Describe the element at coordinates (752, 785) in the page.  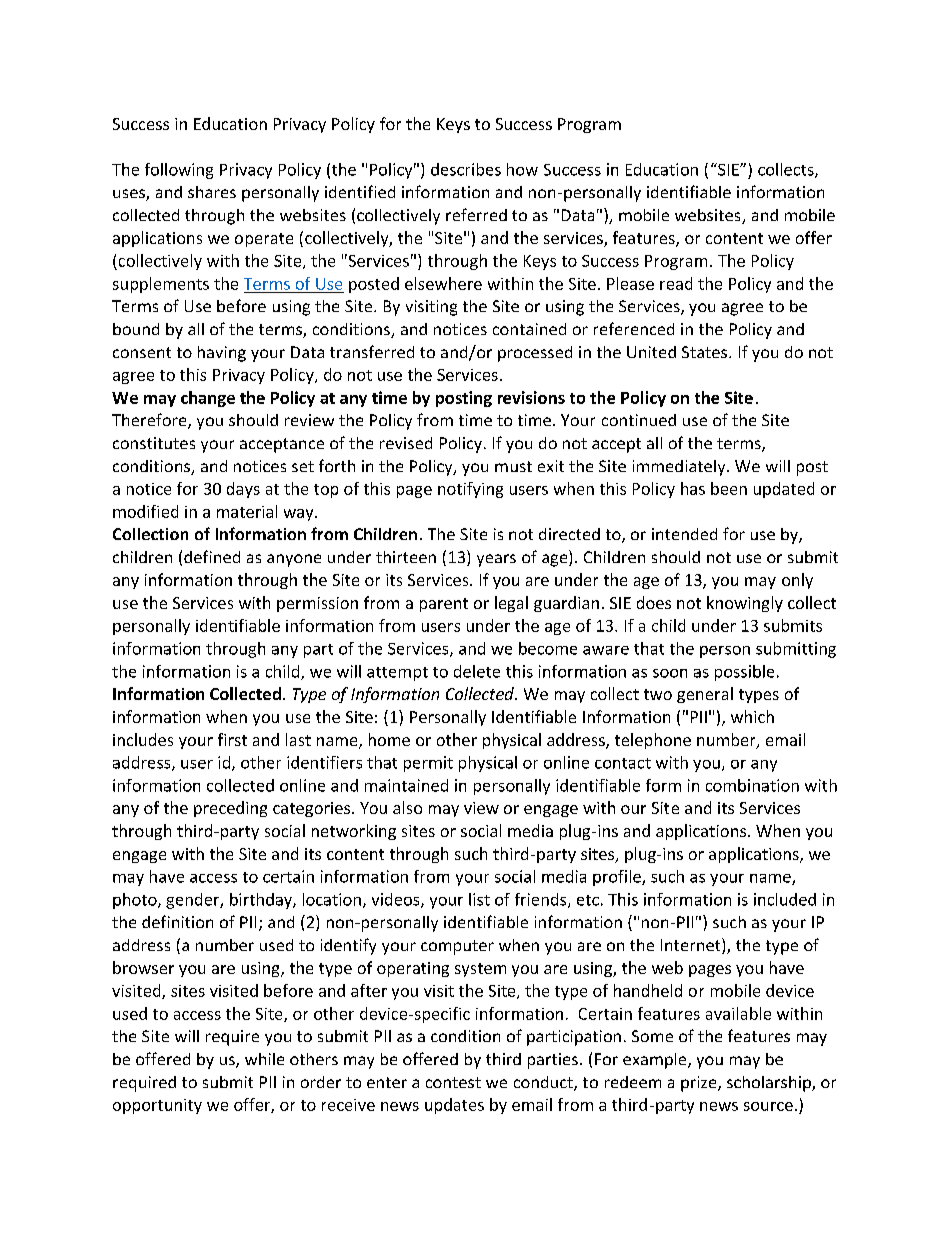
I see `combination` at that location.
